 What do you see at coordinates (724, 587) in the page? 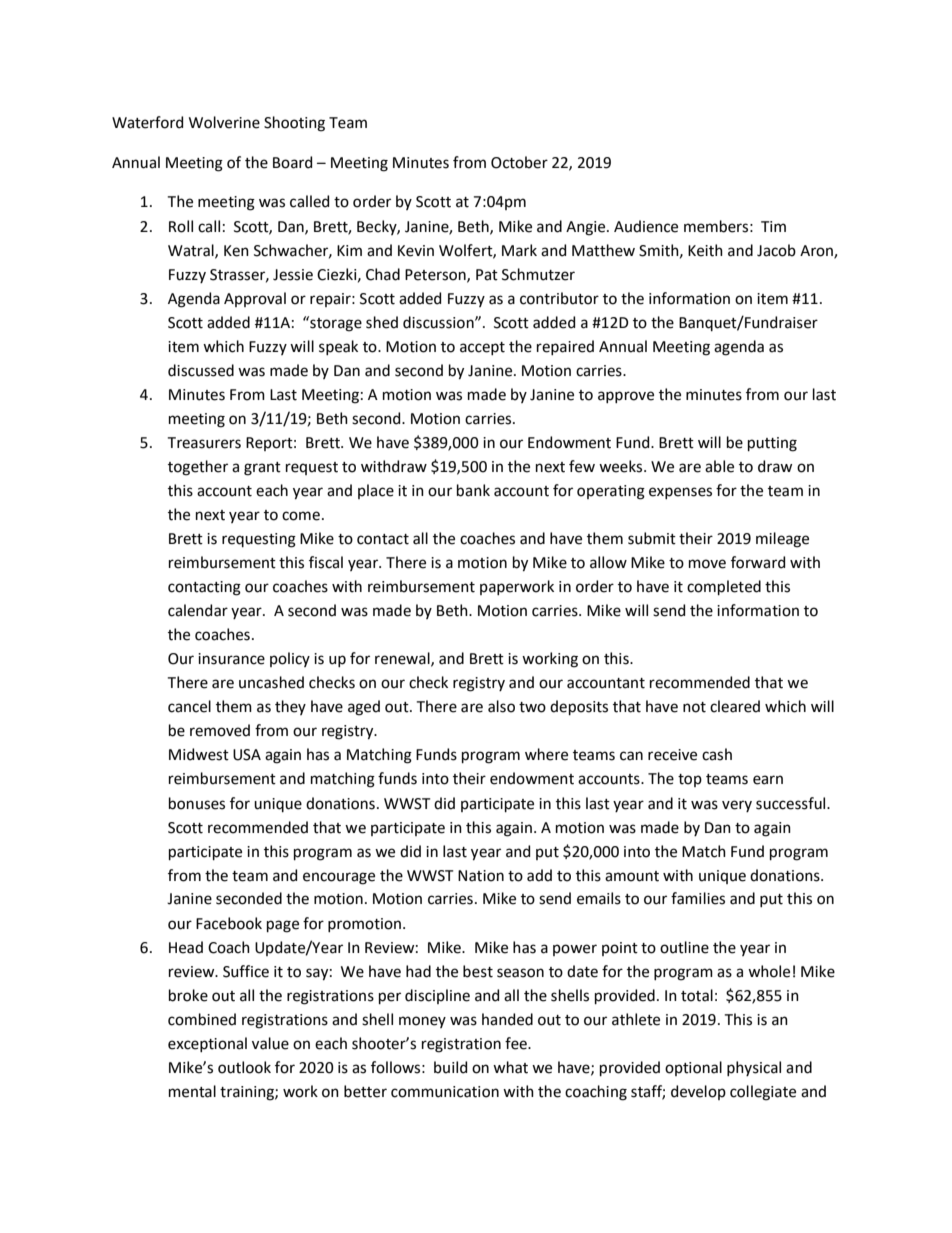
I see `completed` at bounding box center [724, 587].
